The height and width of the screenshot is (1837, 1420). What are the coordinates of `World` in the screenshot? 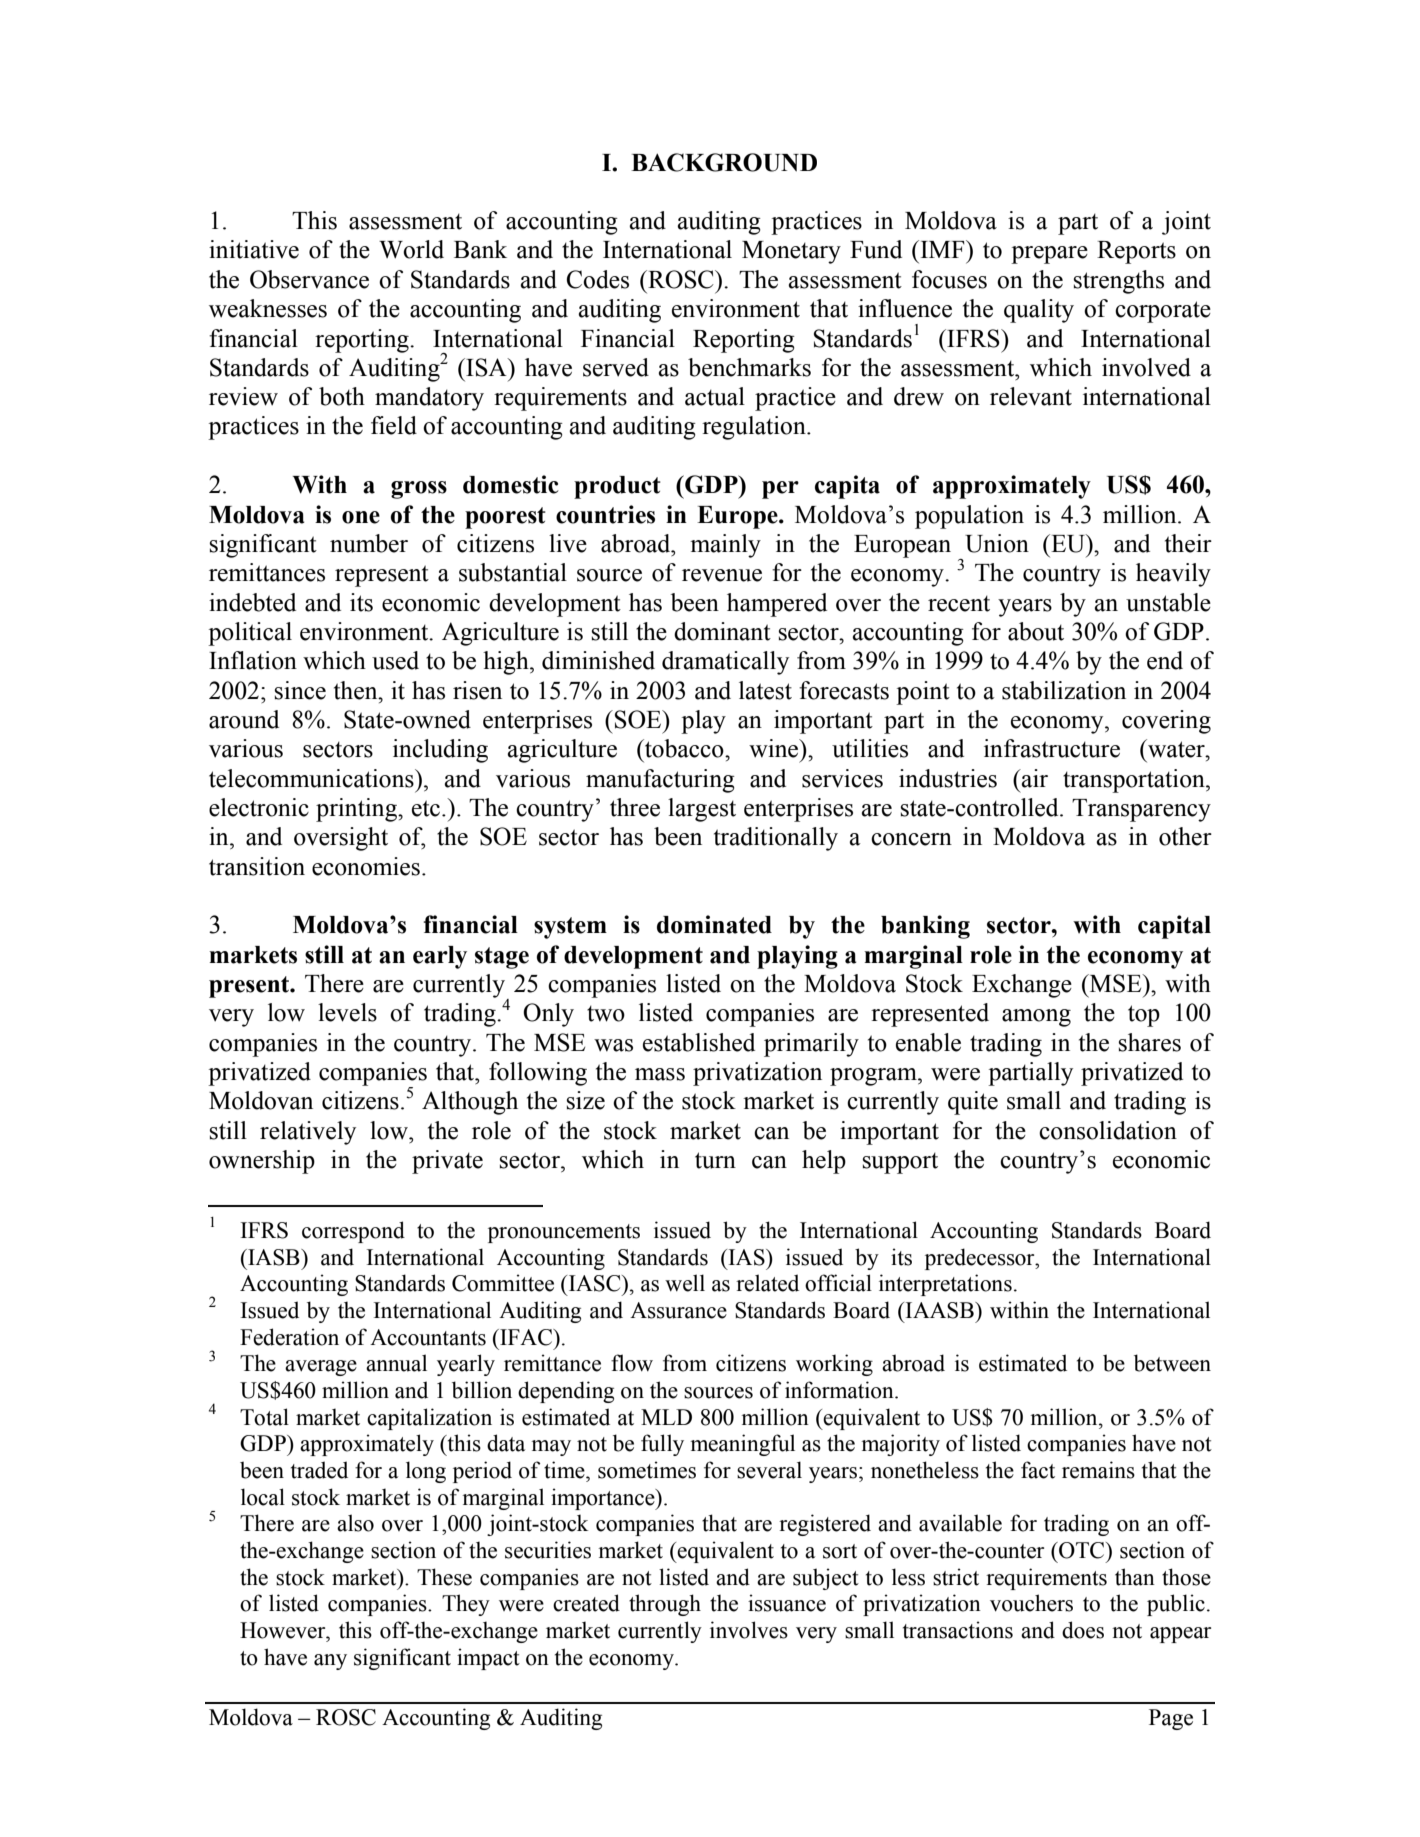 It's located at (411, 249).
